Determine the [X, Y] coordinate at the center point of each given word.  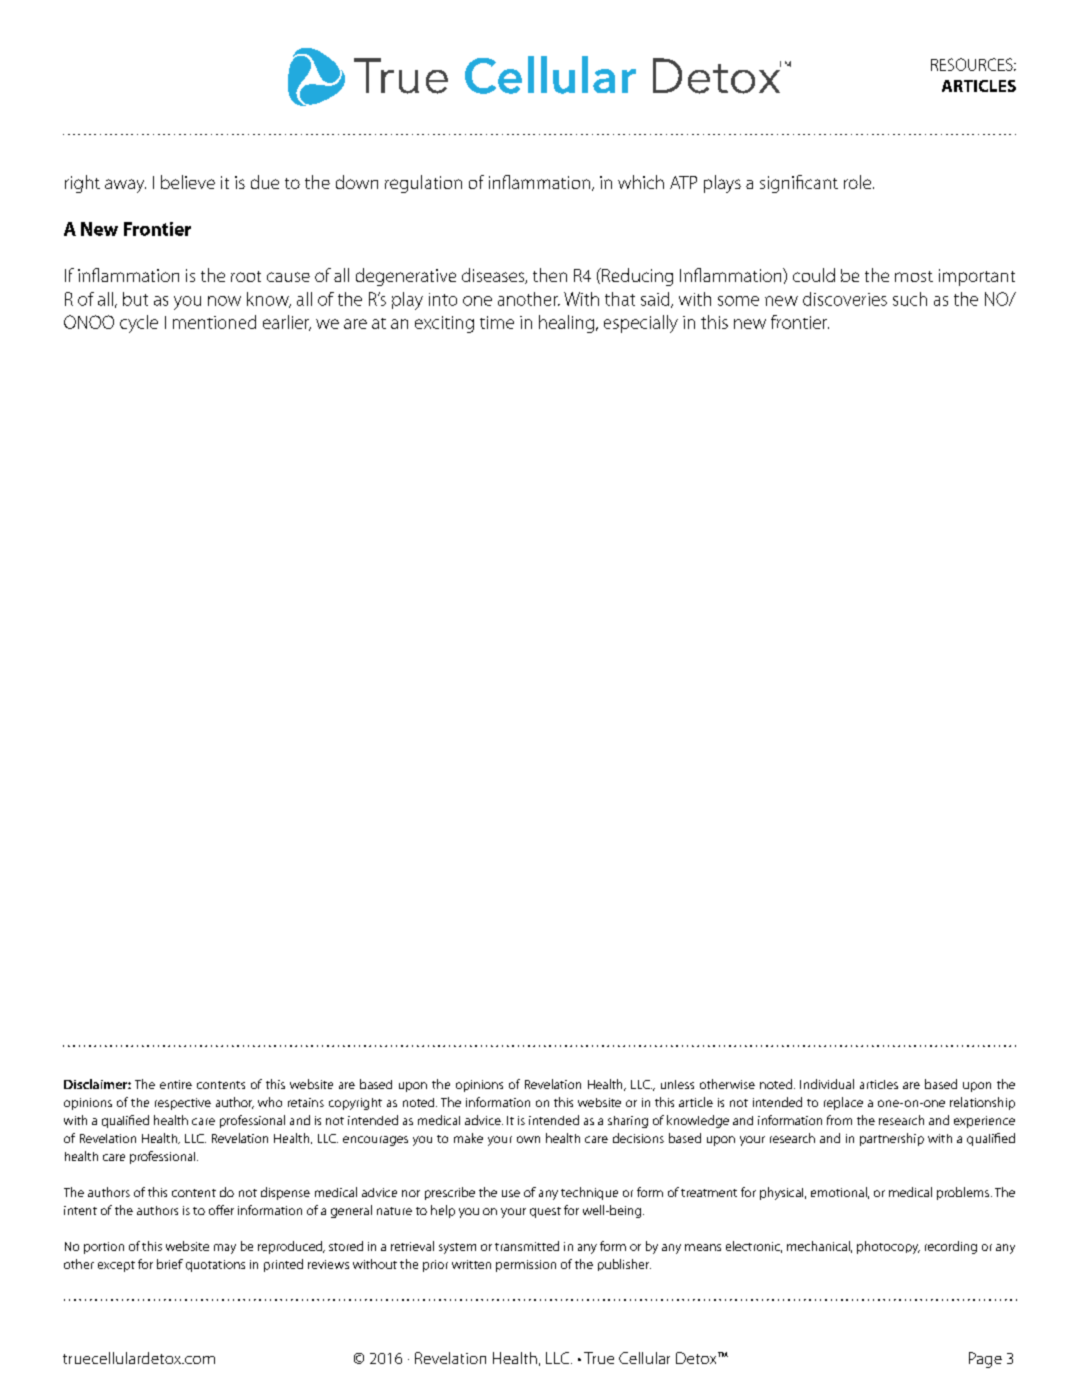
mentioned [214, 322]
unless [677, 1084]
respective [183, 1104]
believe [188, 182]
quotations [215, 1266]
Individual [827, 1084]
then [550, 275]
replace [843, 1103]
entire [176, 1084]
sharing [628, 1122]
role [859, 182]
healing [566, 324]
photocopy [888, 1247]
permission [526, 1266]
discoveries [845, 299]
